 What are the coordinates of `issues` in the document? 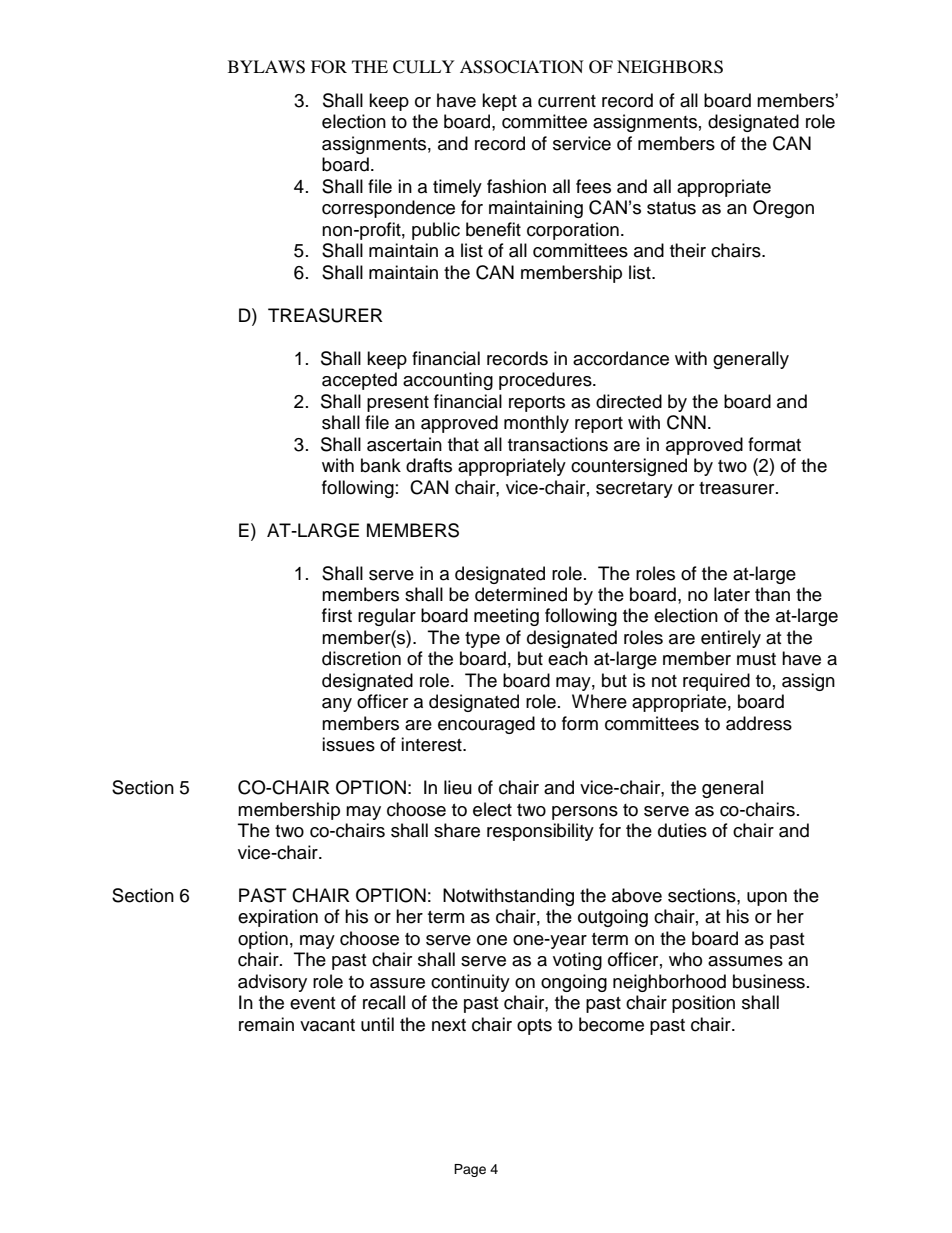 It's located at (348, 744).
